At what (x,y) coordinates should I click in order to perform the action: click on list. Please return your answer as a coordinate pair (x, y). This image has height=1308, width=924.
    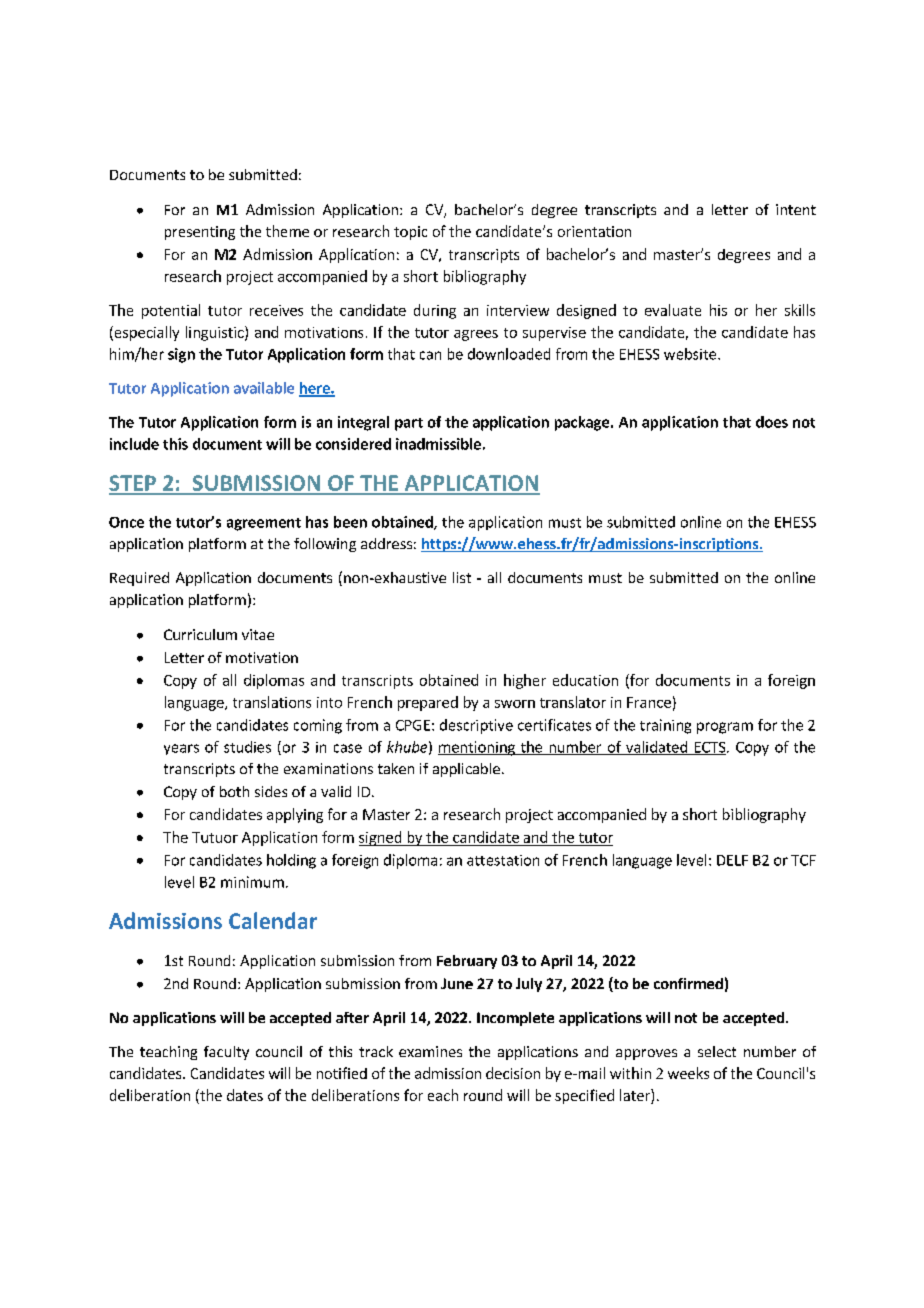
    Looking at the image, I should click on (462, 577).
